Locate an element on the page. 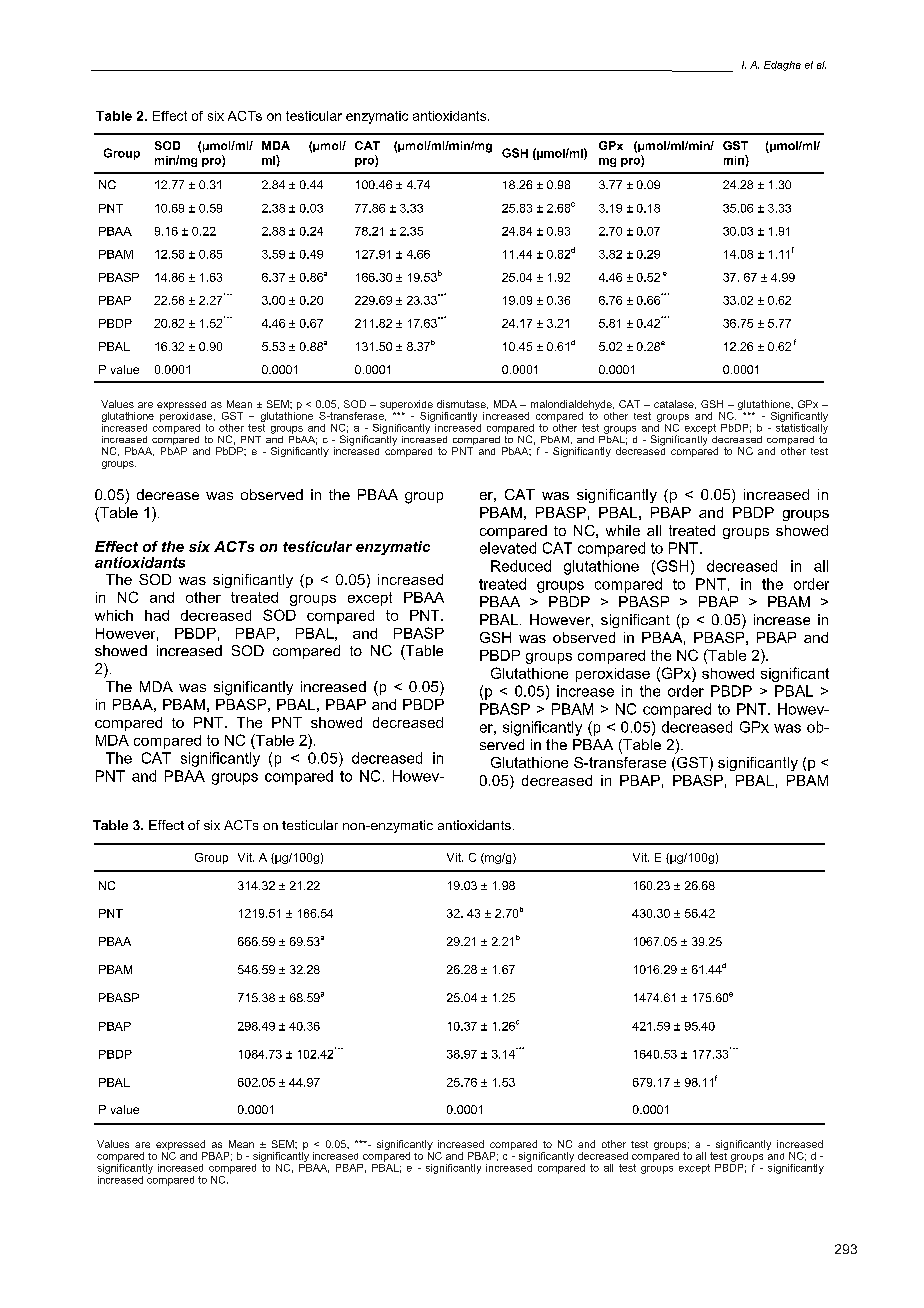 The width and height of the page is (924, 1308). statistically is located at coordinates (802, 427).
